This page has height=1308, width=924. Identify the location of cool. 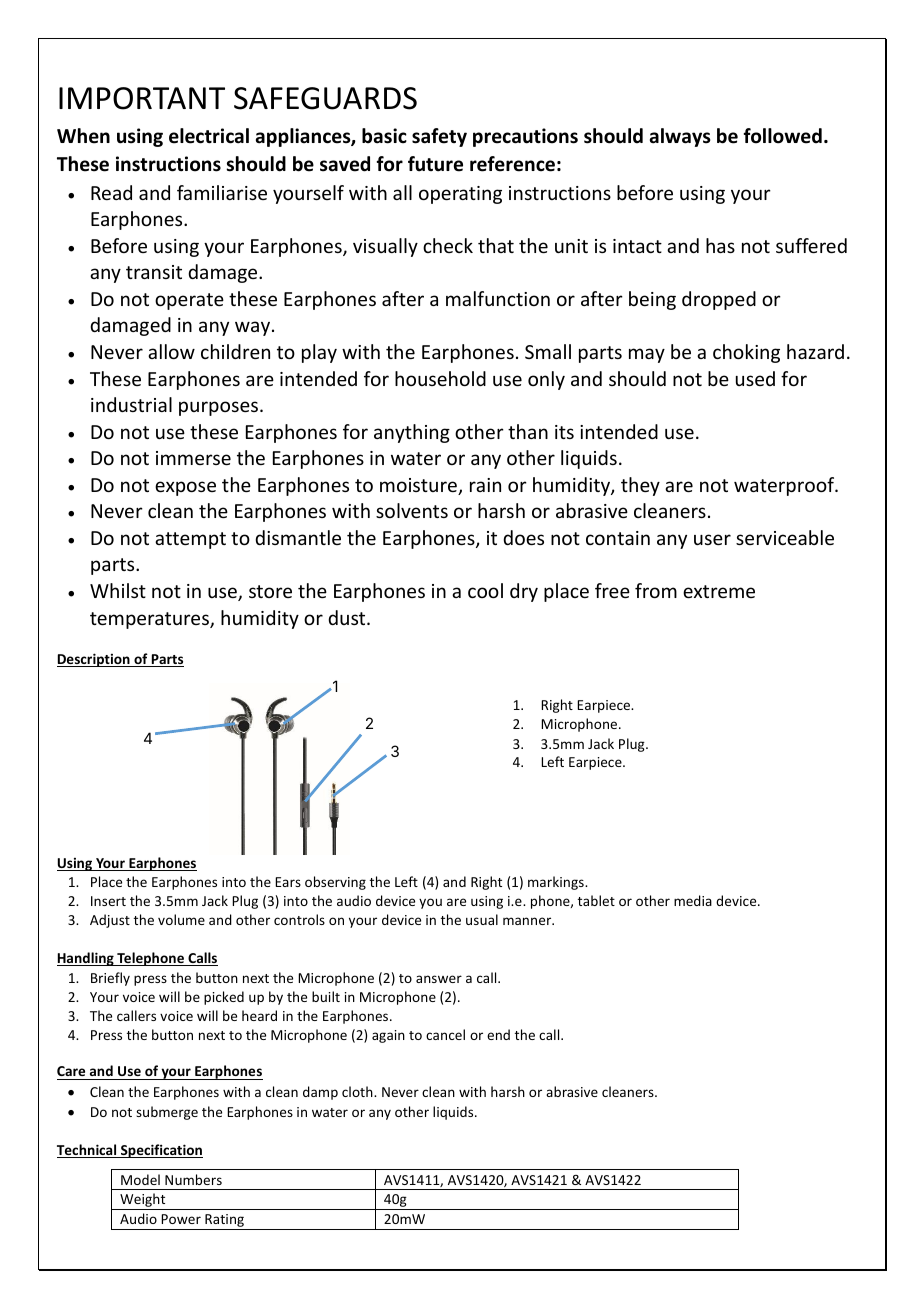
(485, 590).
